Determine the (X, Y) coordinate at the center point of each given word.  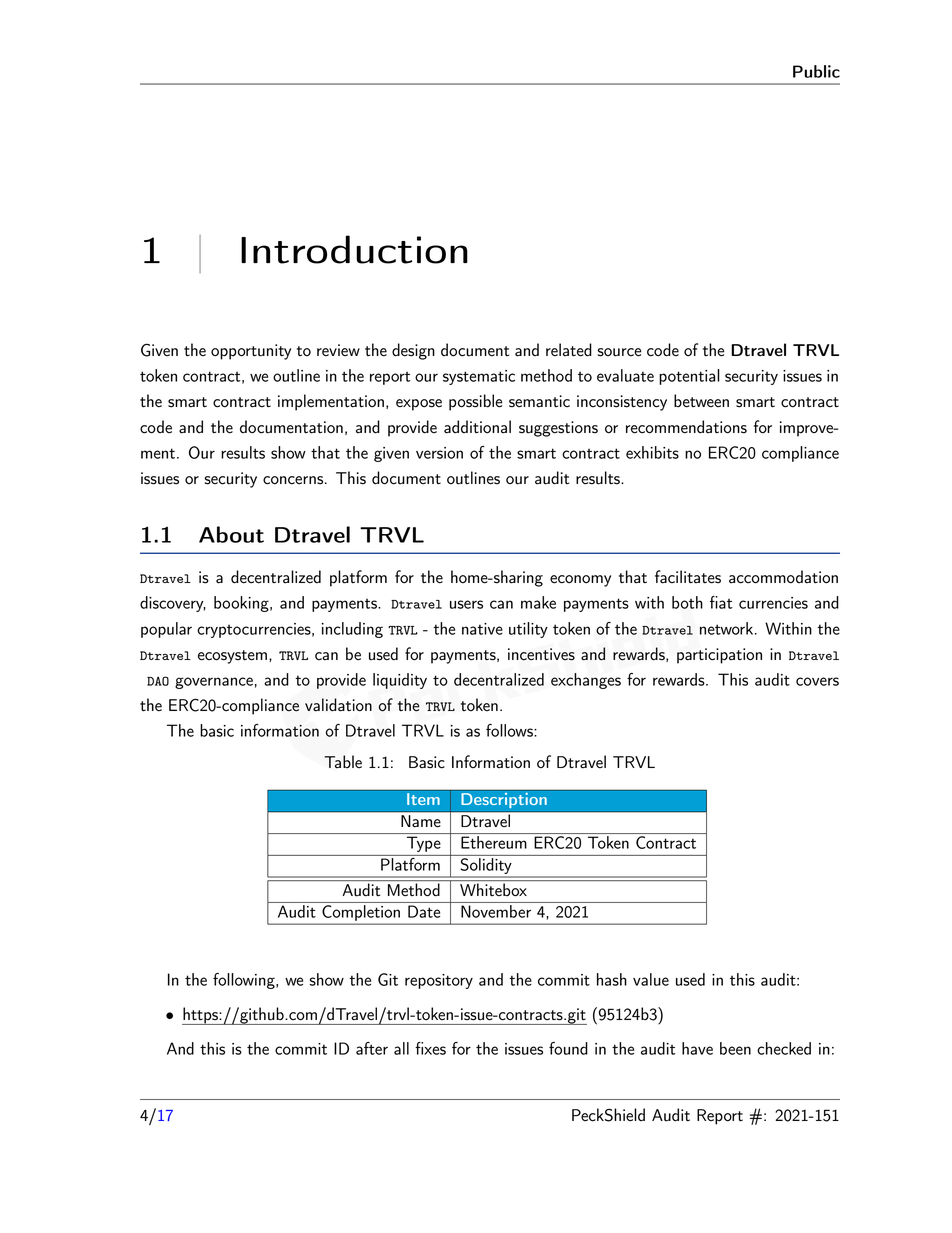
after (372, 1048)
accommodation (783, 577)
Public (816, 71)
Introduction (354, 249)
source (619, 352)
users (466, 604)
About (231, 534)
